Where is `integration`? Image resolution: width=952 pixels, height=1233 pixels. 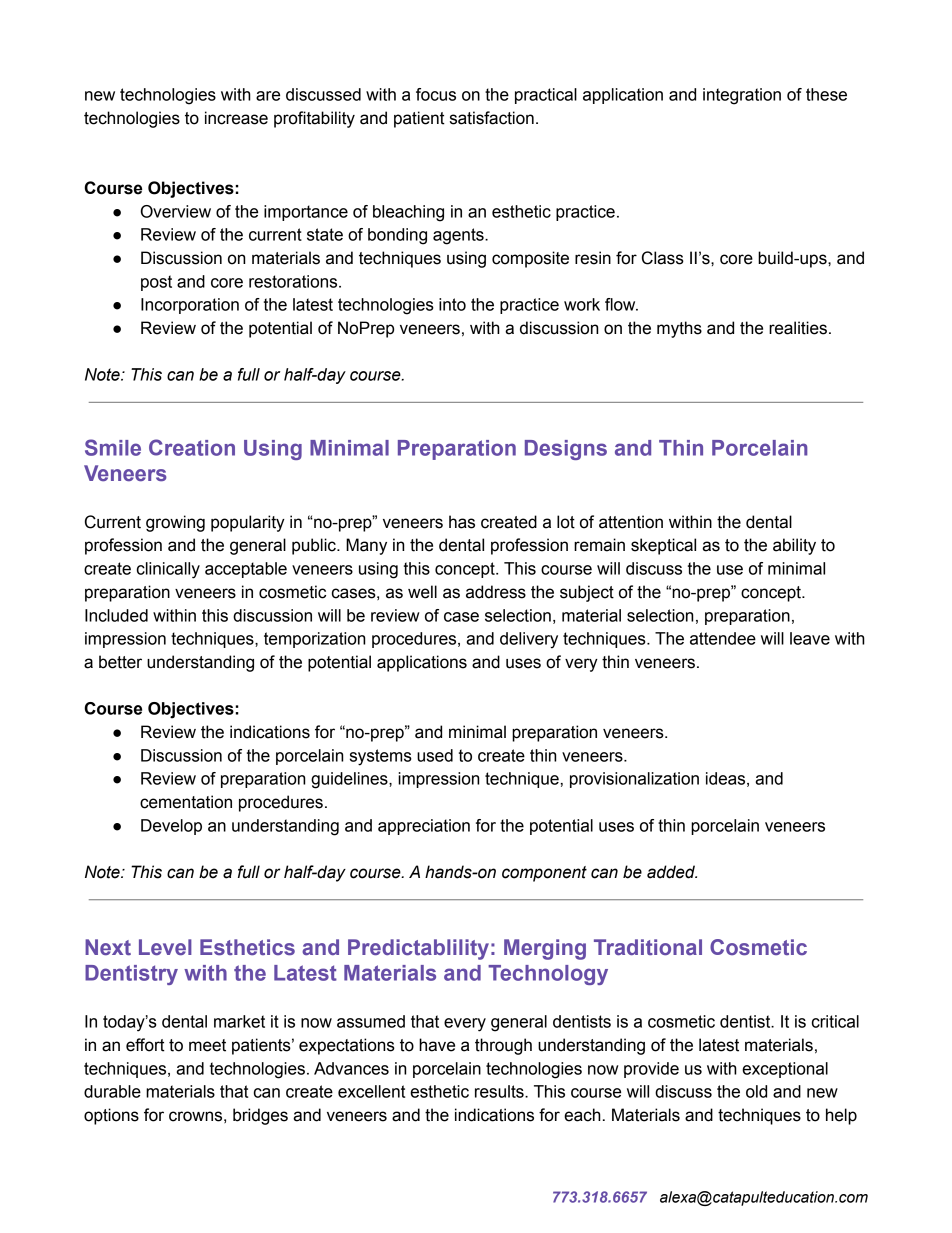
integration is located at coordinates (742, 96).
